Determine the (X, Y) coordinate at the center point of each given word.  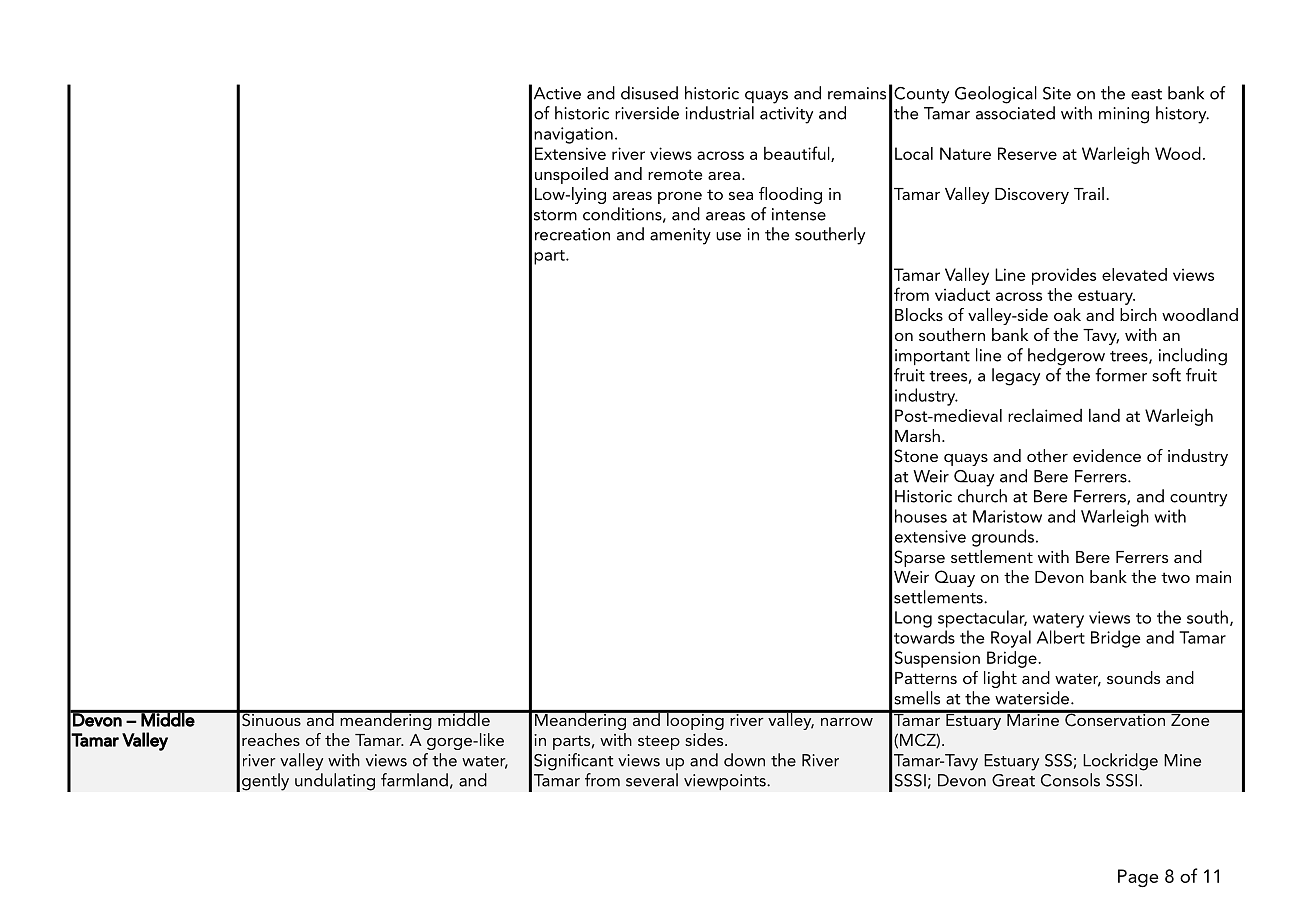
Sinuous (271, 718)
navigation (573, 135)
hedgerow (1066, 357)
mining (1124, 115)
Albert (1061, 637)
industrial (719, 113)
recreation (572, 234)
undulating (335, 782)
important (932, 357)
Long (913, 619)
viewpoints (726, 782)
